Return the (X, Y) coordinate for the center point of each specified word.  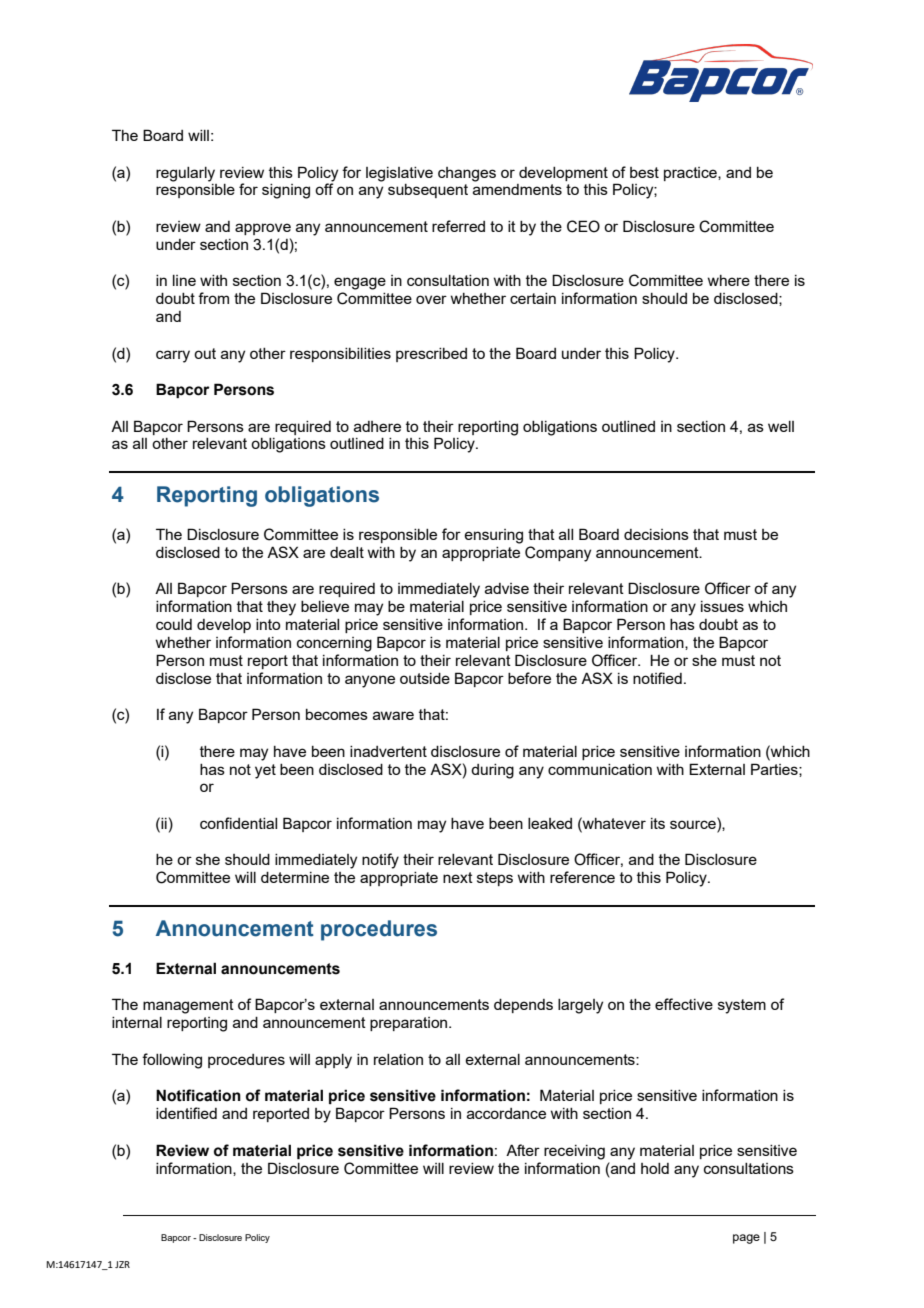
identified (186, 1113)
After (523, 1150)
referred (458, 226)
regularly (185, 174)
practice (691, 174)
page (746, 1239)
